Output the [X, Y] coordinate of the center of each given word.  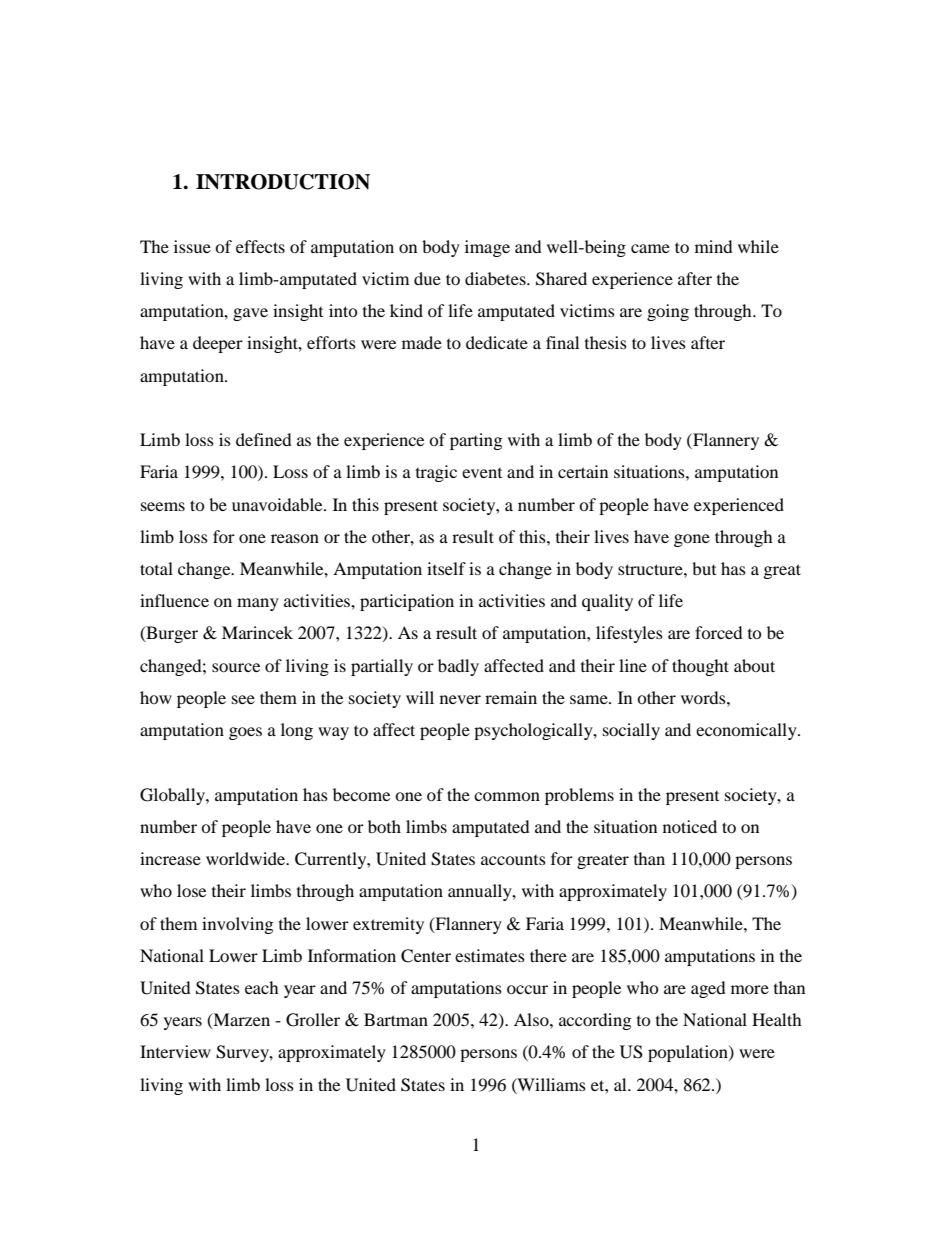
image [487, 248]
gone [692, 540]
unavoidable [278, 504]
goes [245, 733]
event [482, 473]
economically [747, 731]
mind [714, 246]
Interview [175, 1051]
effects [260, 246]
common [507, 796]
